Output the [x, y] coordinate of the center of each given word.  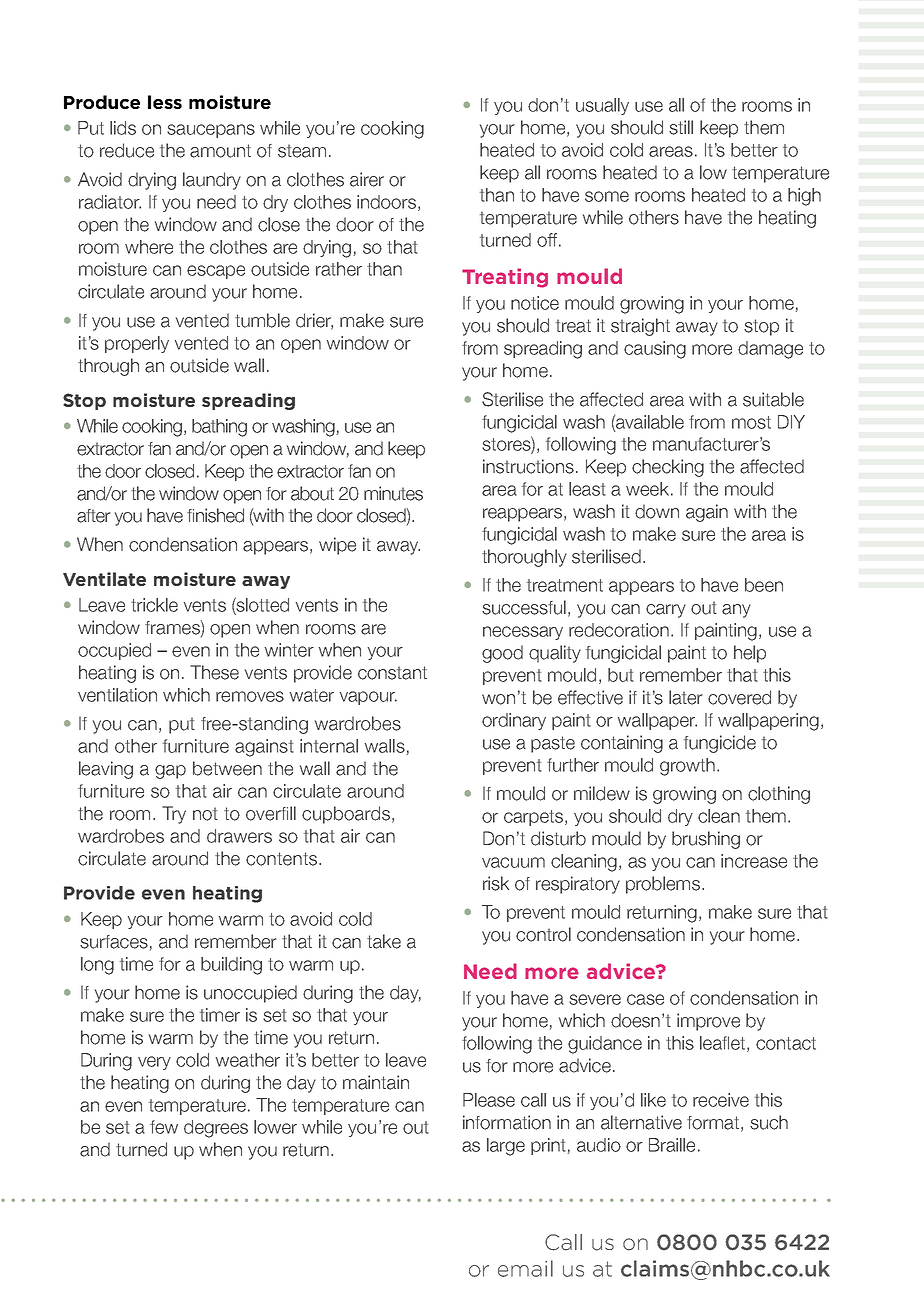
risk [496, 883]
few [164, 1127]
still [681, 127]
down [657, 511]
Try [174, 815]
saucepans [211, 131]
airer [367, 179]
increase [754, 861]
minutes [393, 493]
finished [215, 515]
